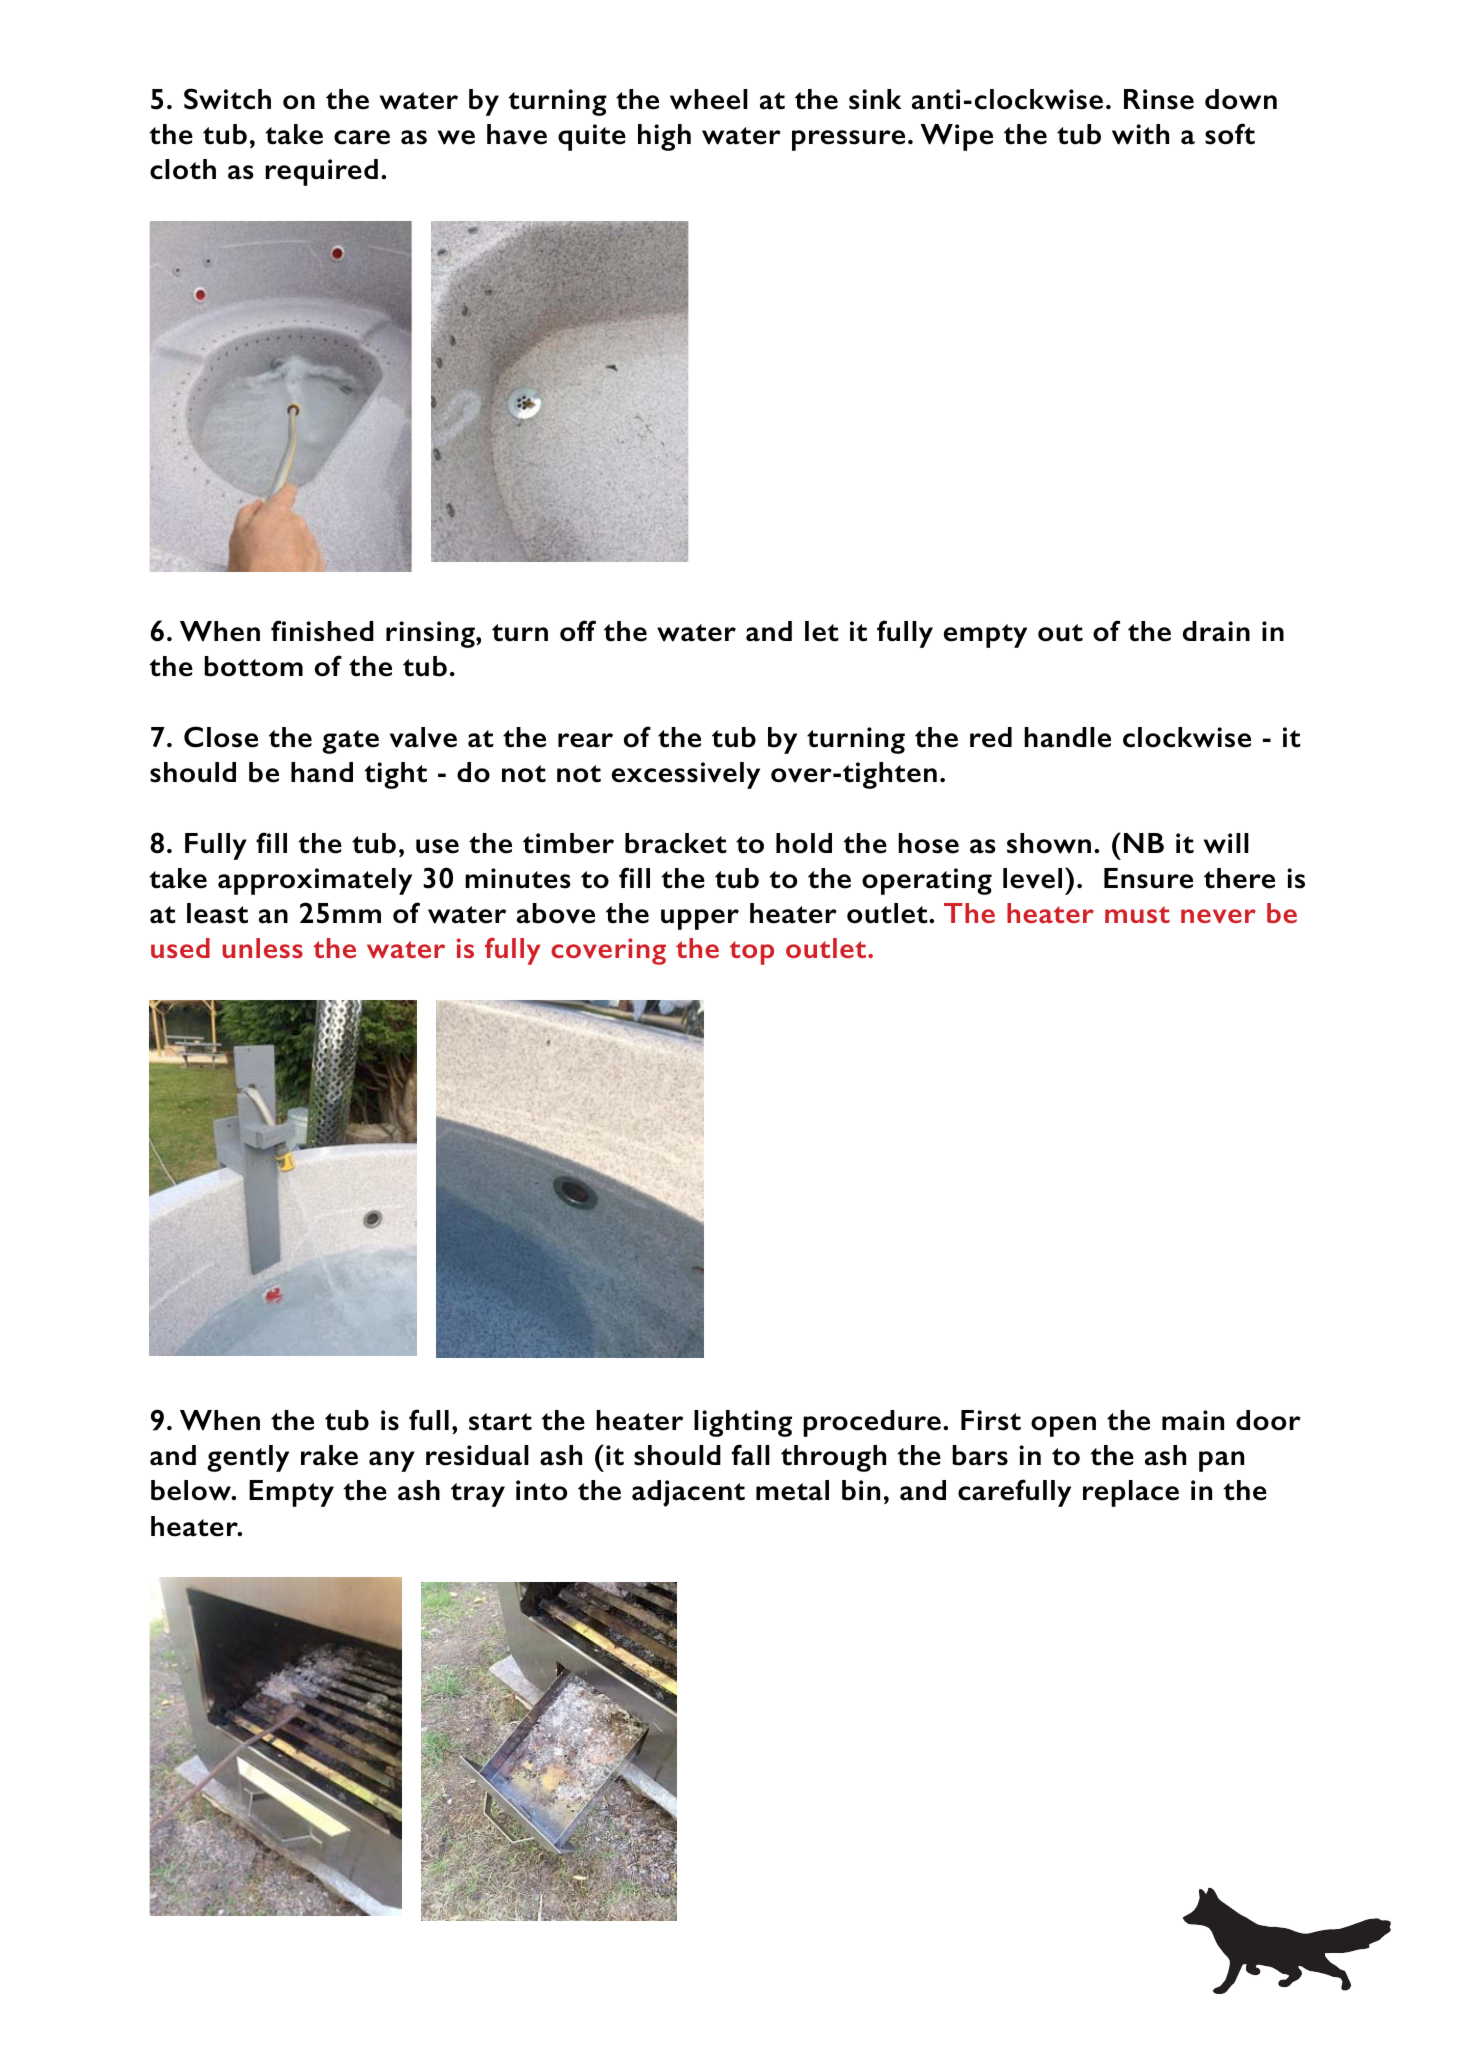 The height and width of the screenshot is (2061, 1458). Describe the element at coordinates (321, 172) in the screenshot. I see `required` at that location.
